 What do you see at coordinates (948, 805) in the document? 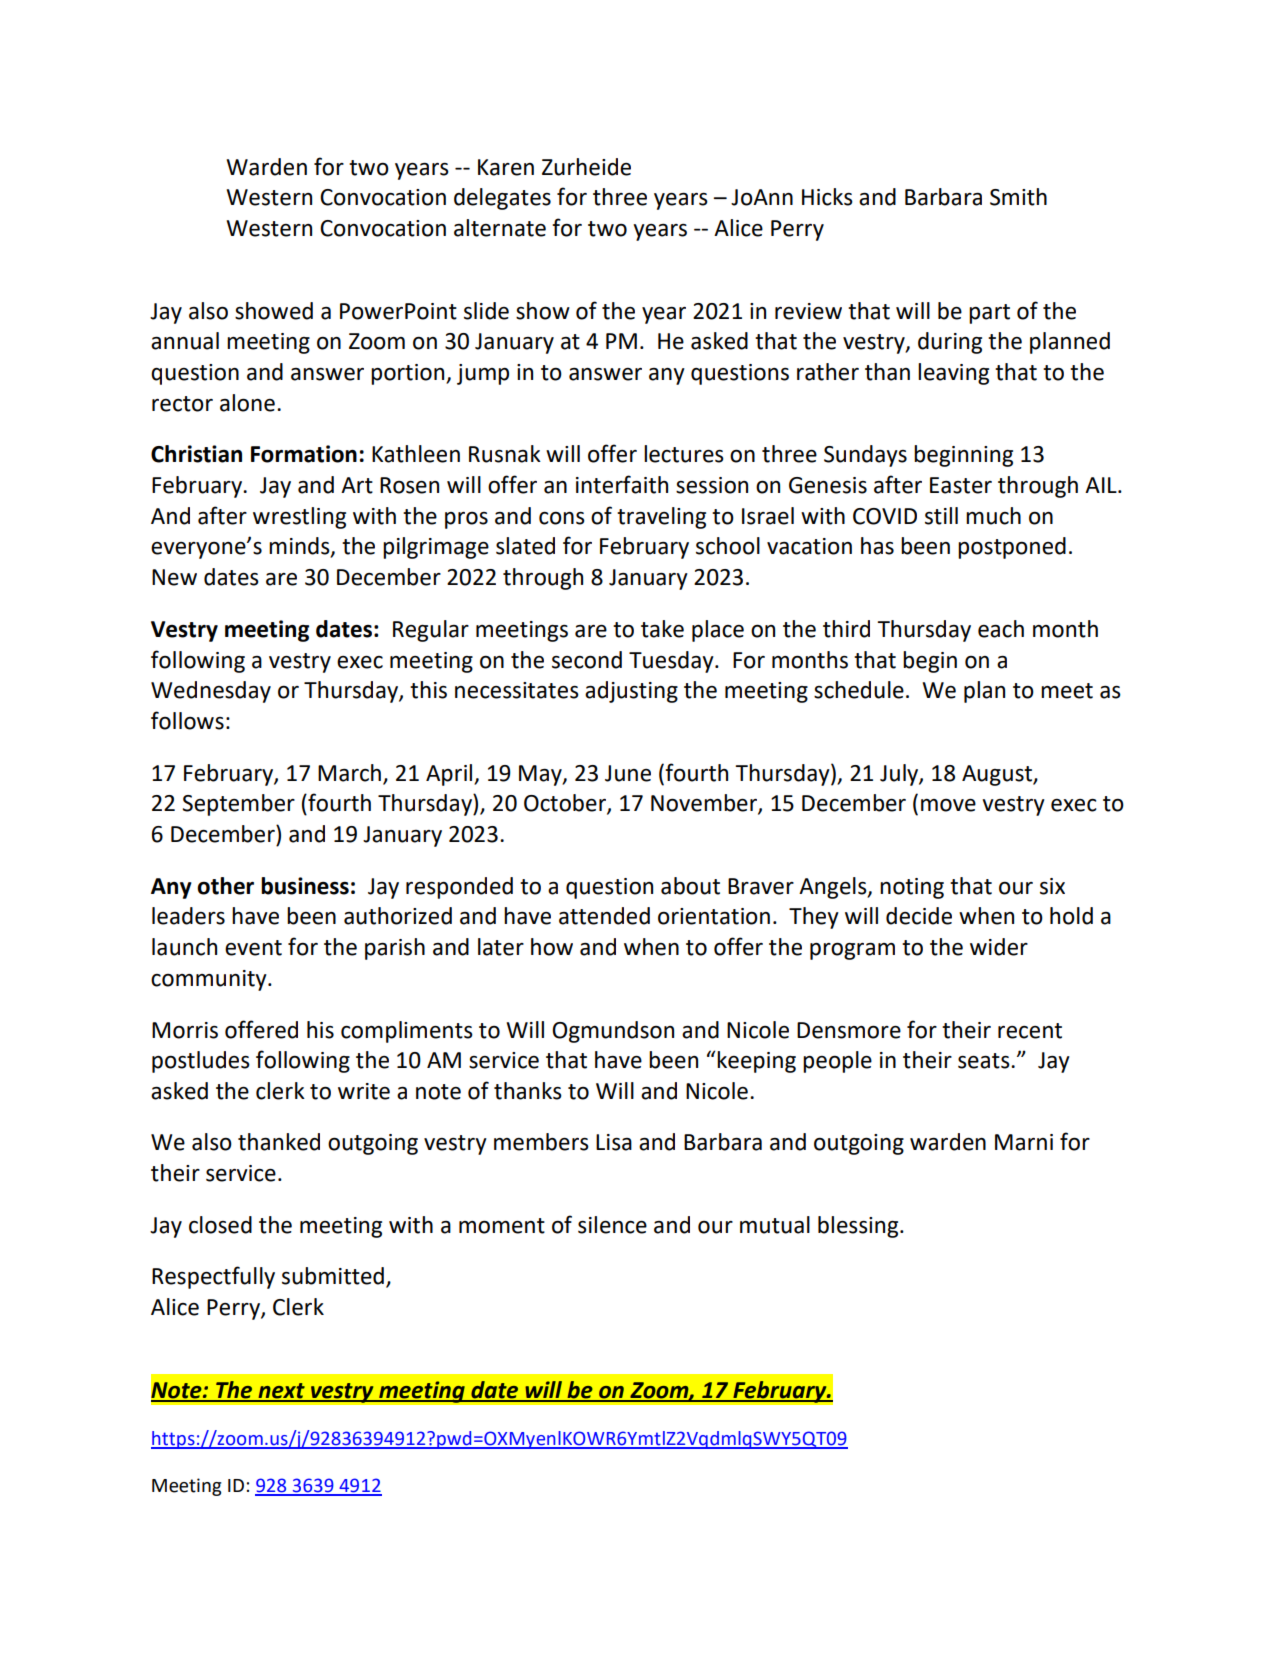
I see `move` at bounding box center [948, 805].
